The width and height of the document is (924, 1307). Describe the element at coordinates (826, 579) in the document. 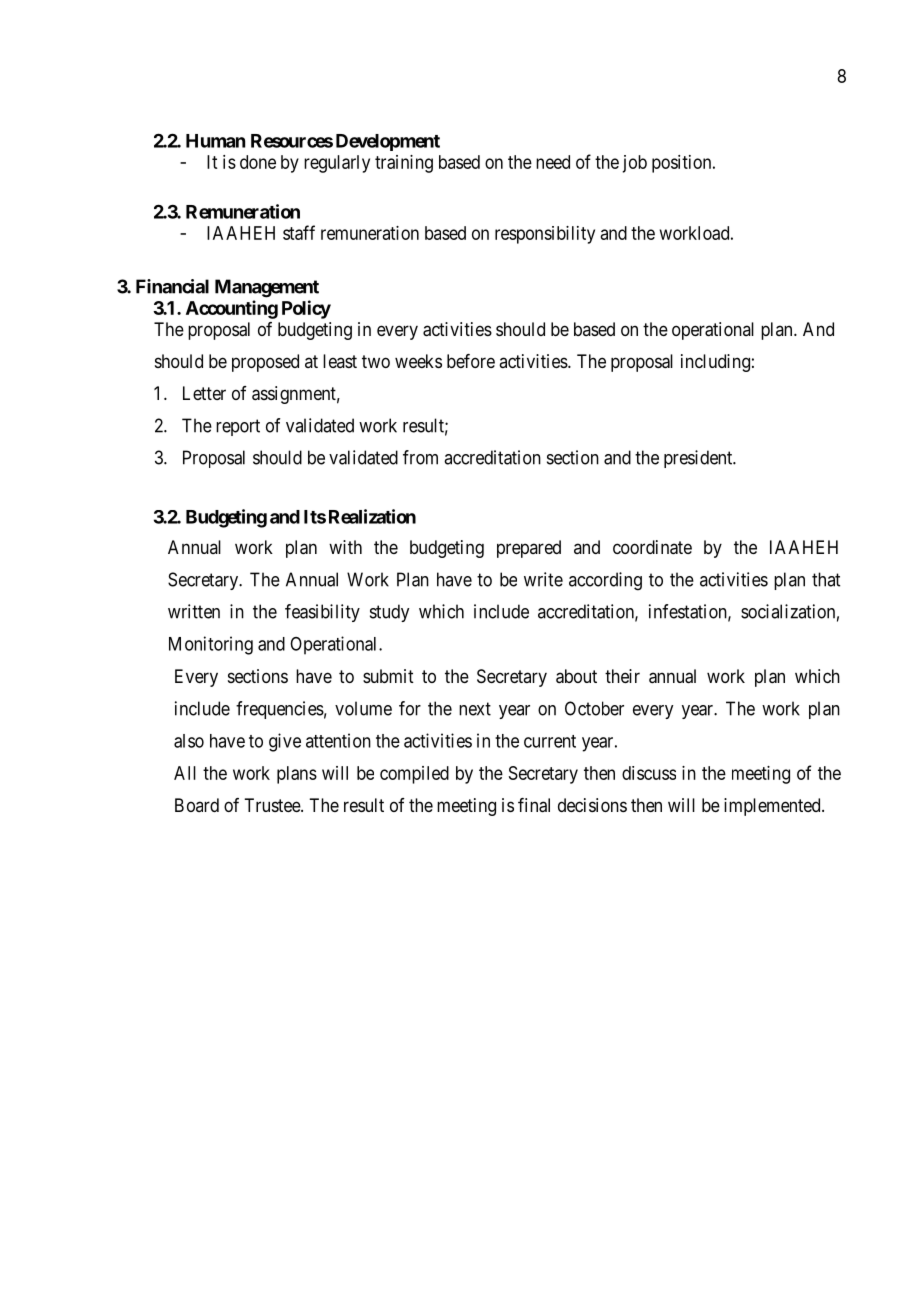

I see `that` at that location.
